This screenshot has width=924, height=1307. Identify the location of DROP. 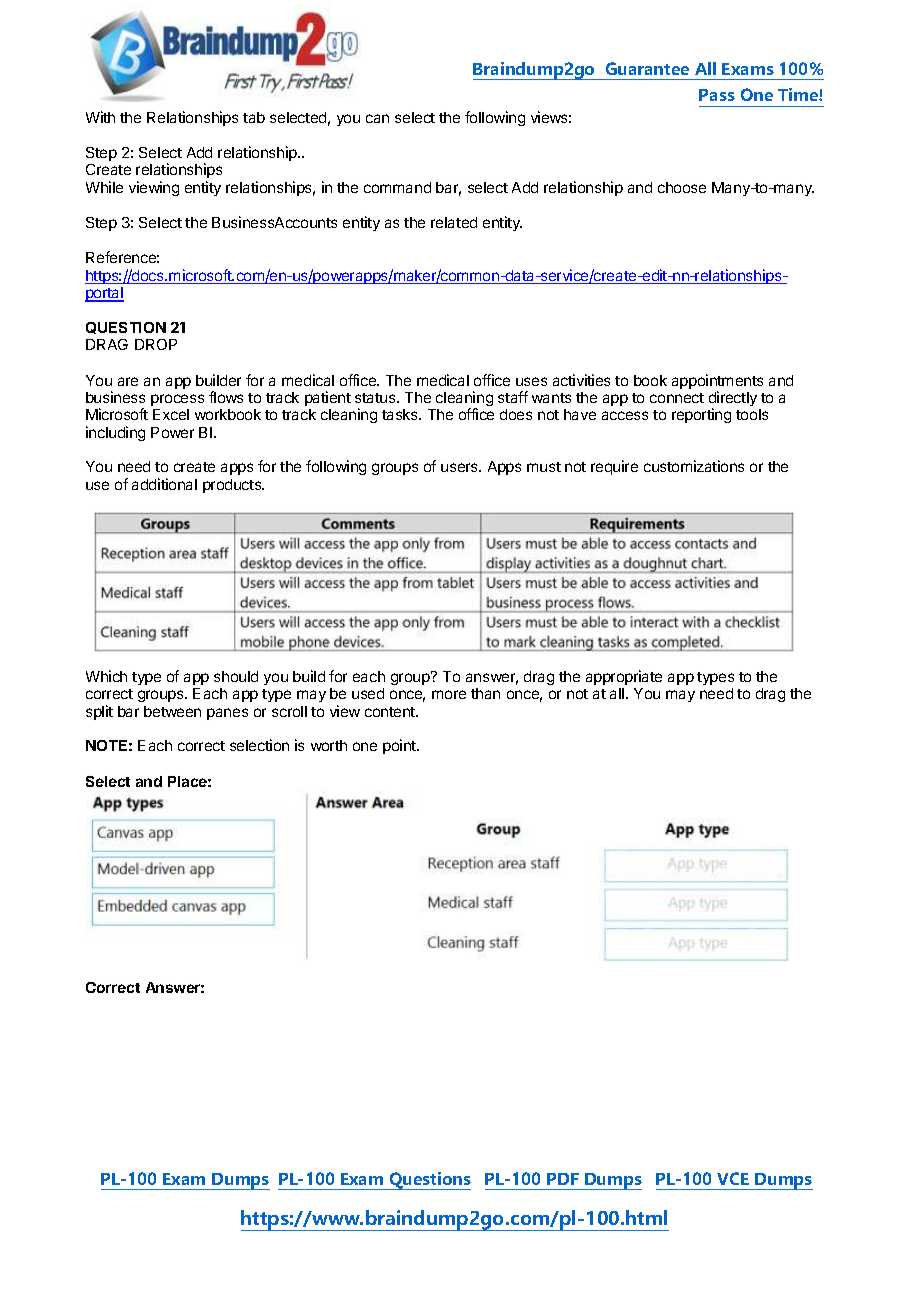
(156, 344).
